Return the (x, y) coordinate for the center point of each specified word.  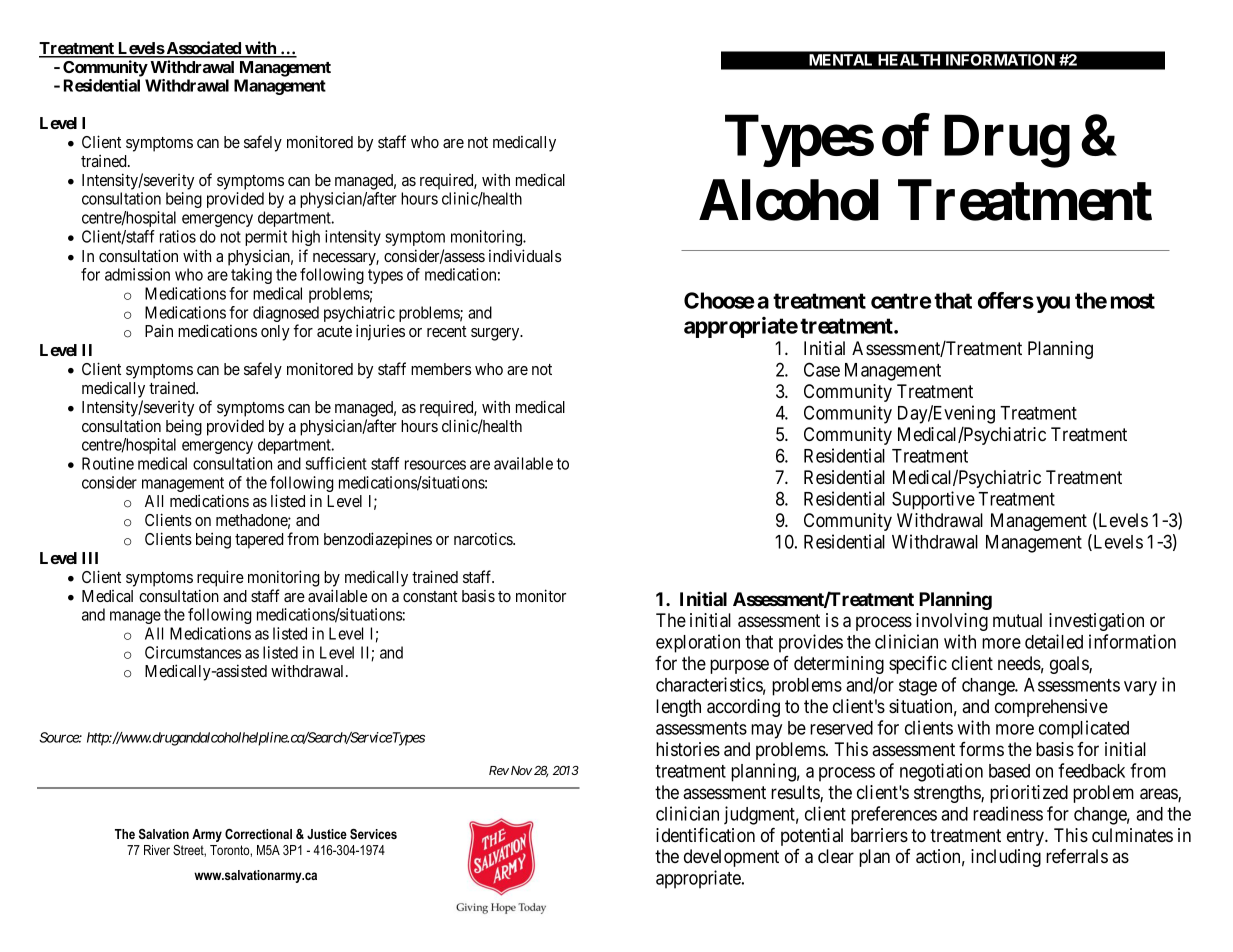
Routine (108, 463)
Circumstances (193, 652)
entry (1027, 837)
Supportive (933, 500)
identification (705, 835)
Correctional (258, 834)
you (1053, 304)
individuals (525, 255)
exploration (698, 643)
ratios (178, 236)
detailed (1054, 641)
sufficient (336, 463)
